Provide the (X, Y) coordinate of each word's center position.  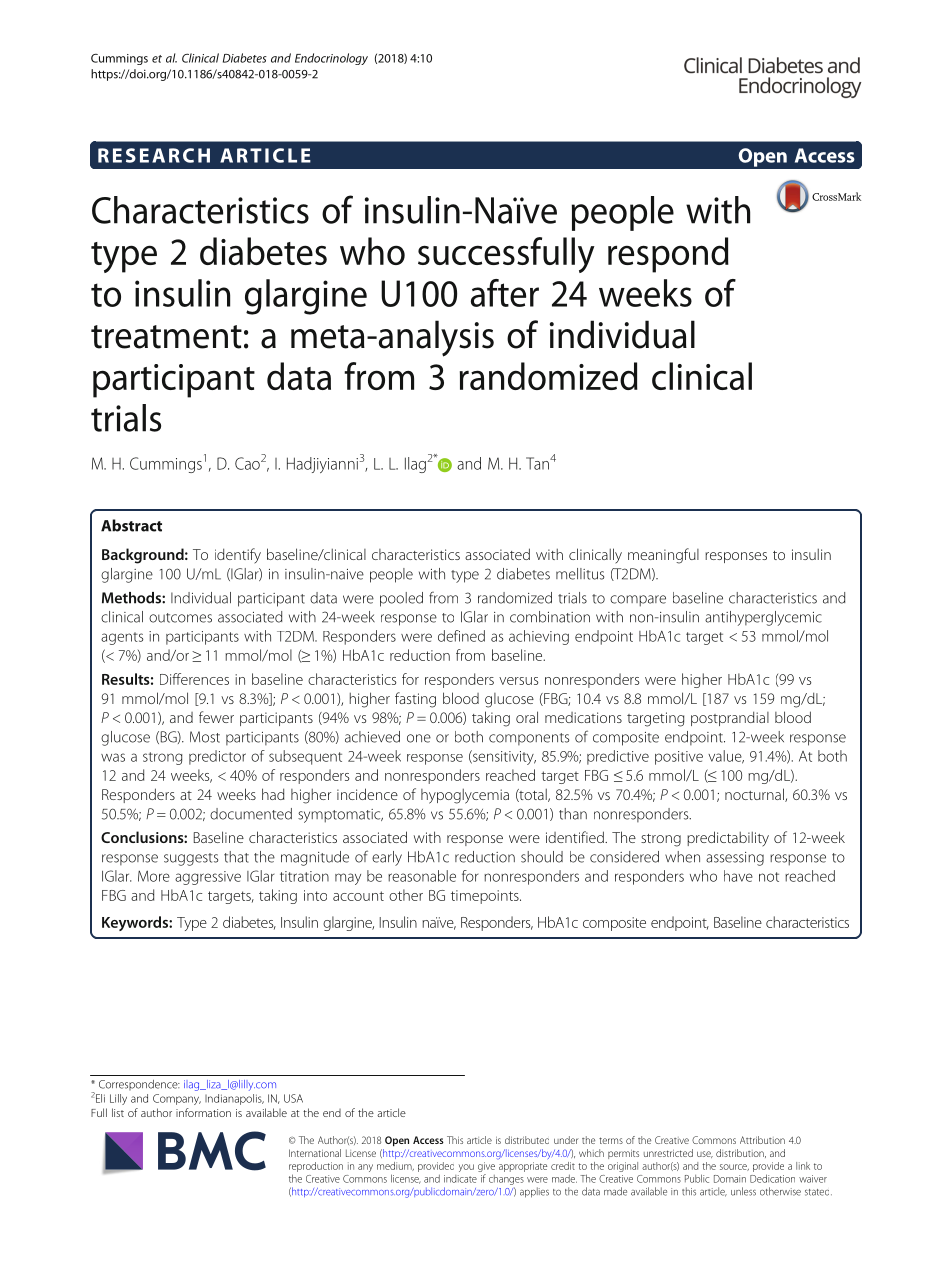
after (505, 293)
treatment (166, 337)
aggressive (208, 878)
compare (638, 601)
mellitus (580, 574)
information (203, 1112)
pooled (401, 599)
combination (550, 617)
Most (205, 737)
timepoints (486, 897)
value (726, 757)
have (738, 876)
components (529, 739)
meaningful (663, 556)
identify (238, 556)
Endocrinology (331, 59)
